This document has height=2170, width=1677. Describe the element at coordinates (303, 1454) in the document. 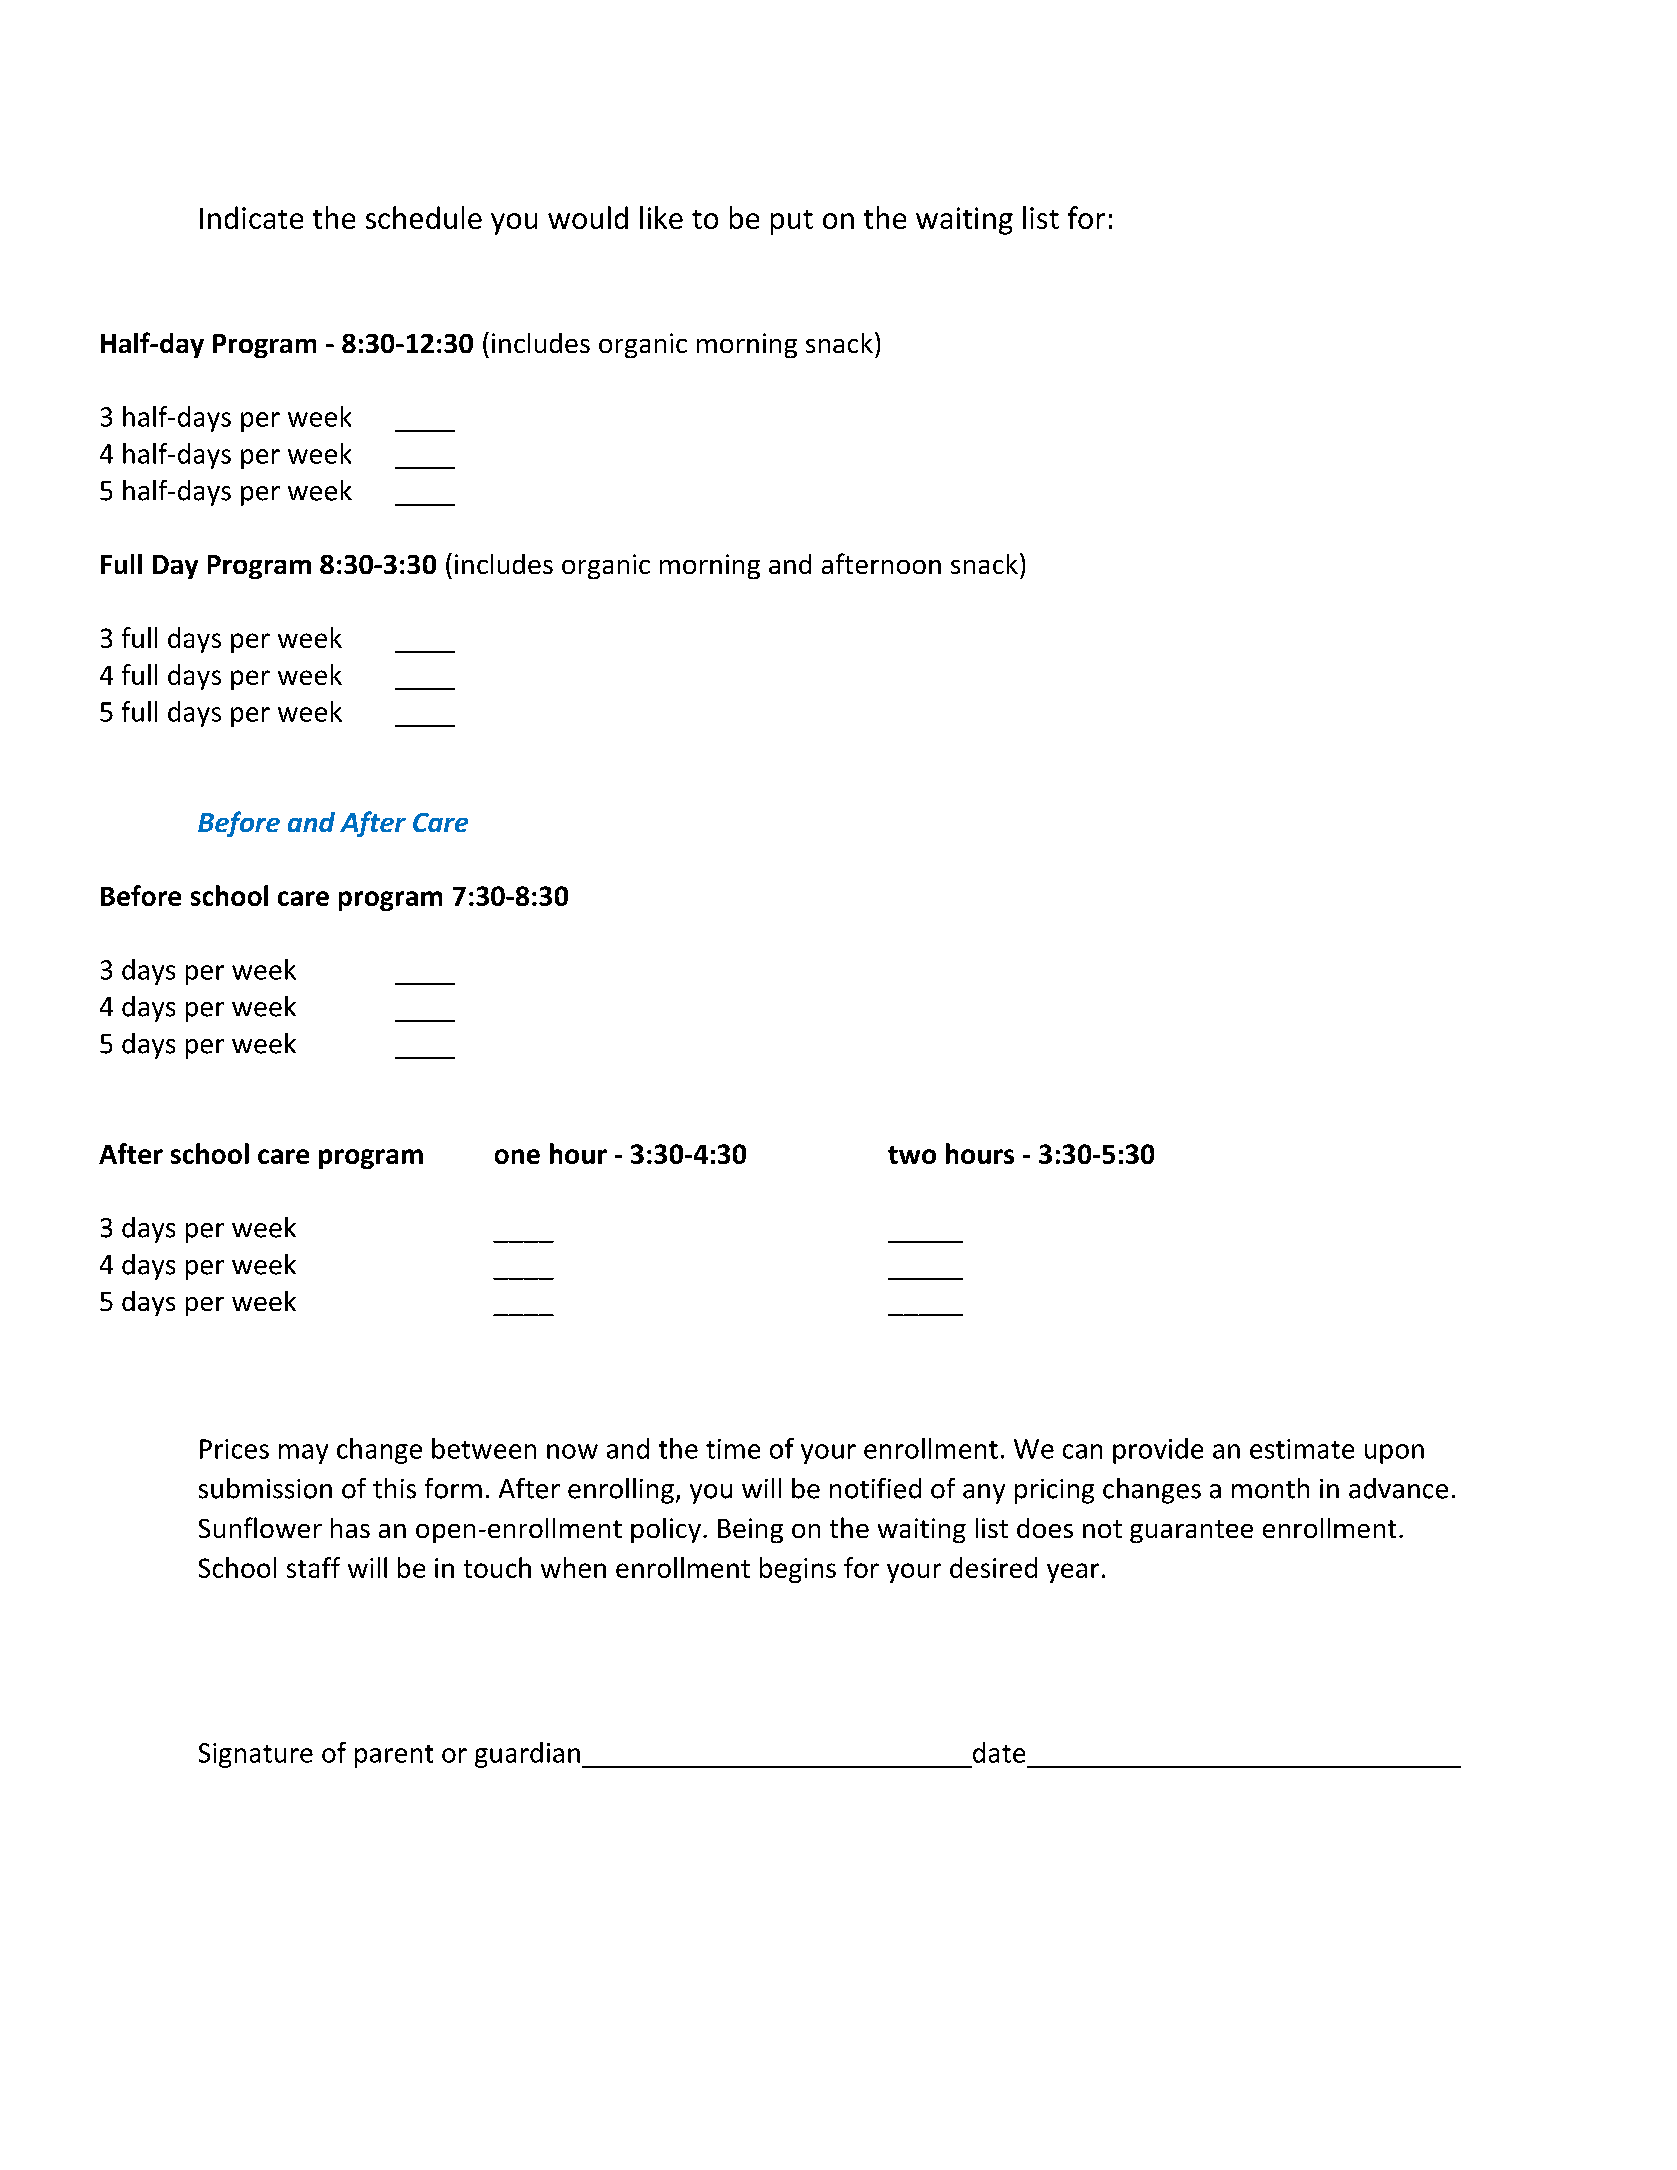

I see `may` at that location.
